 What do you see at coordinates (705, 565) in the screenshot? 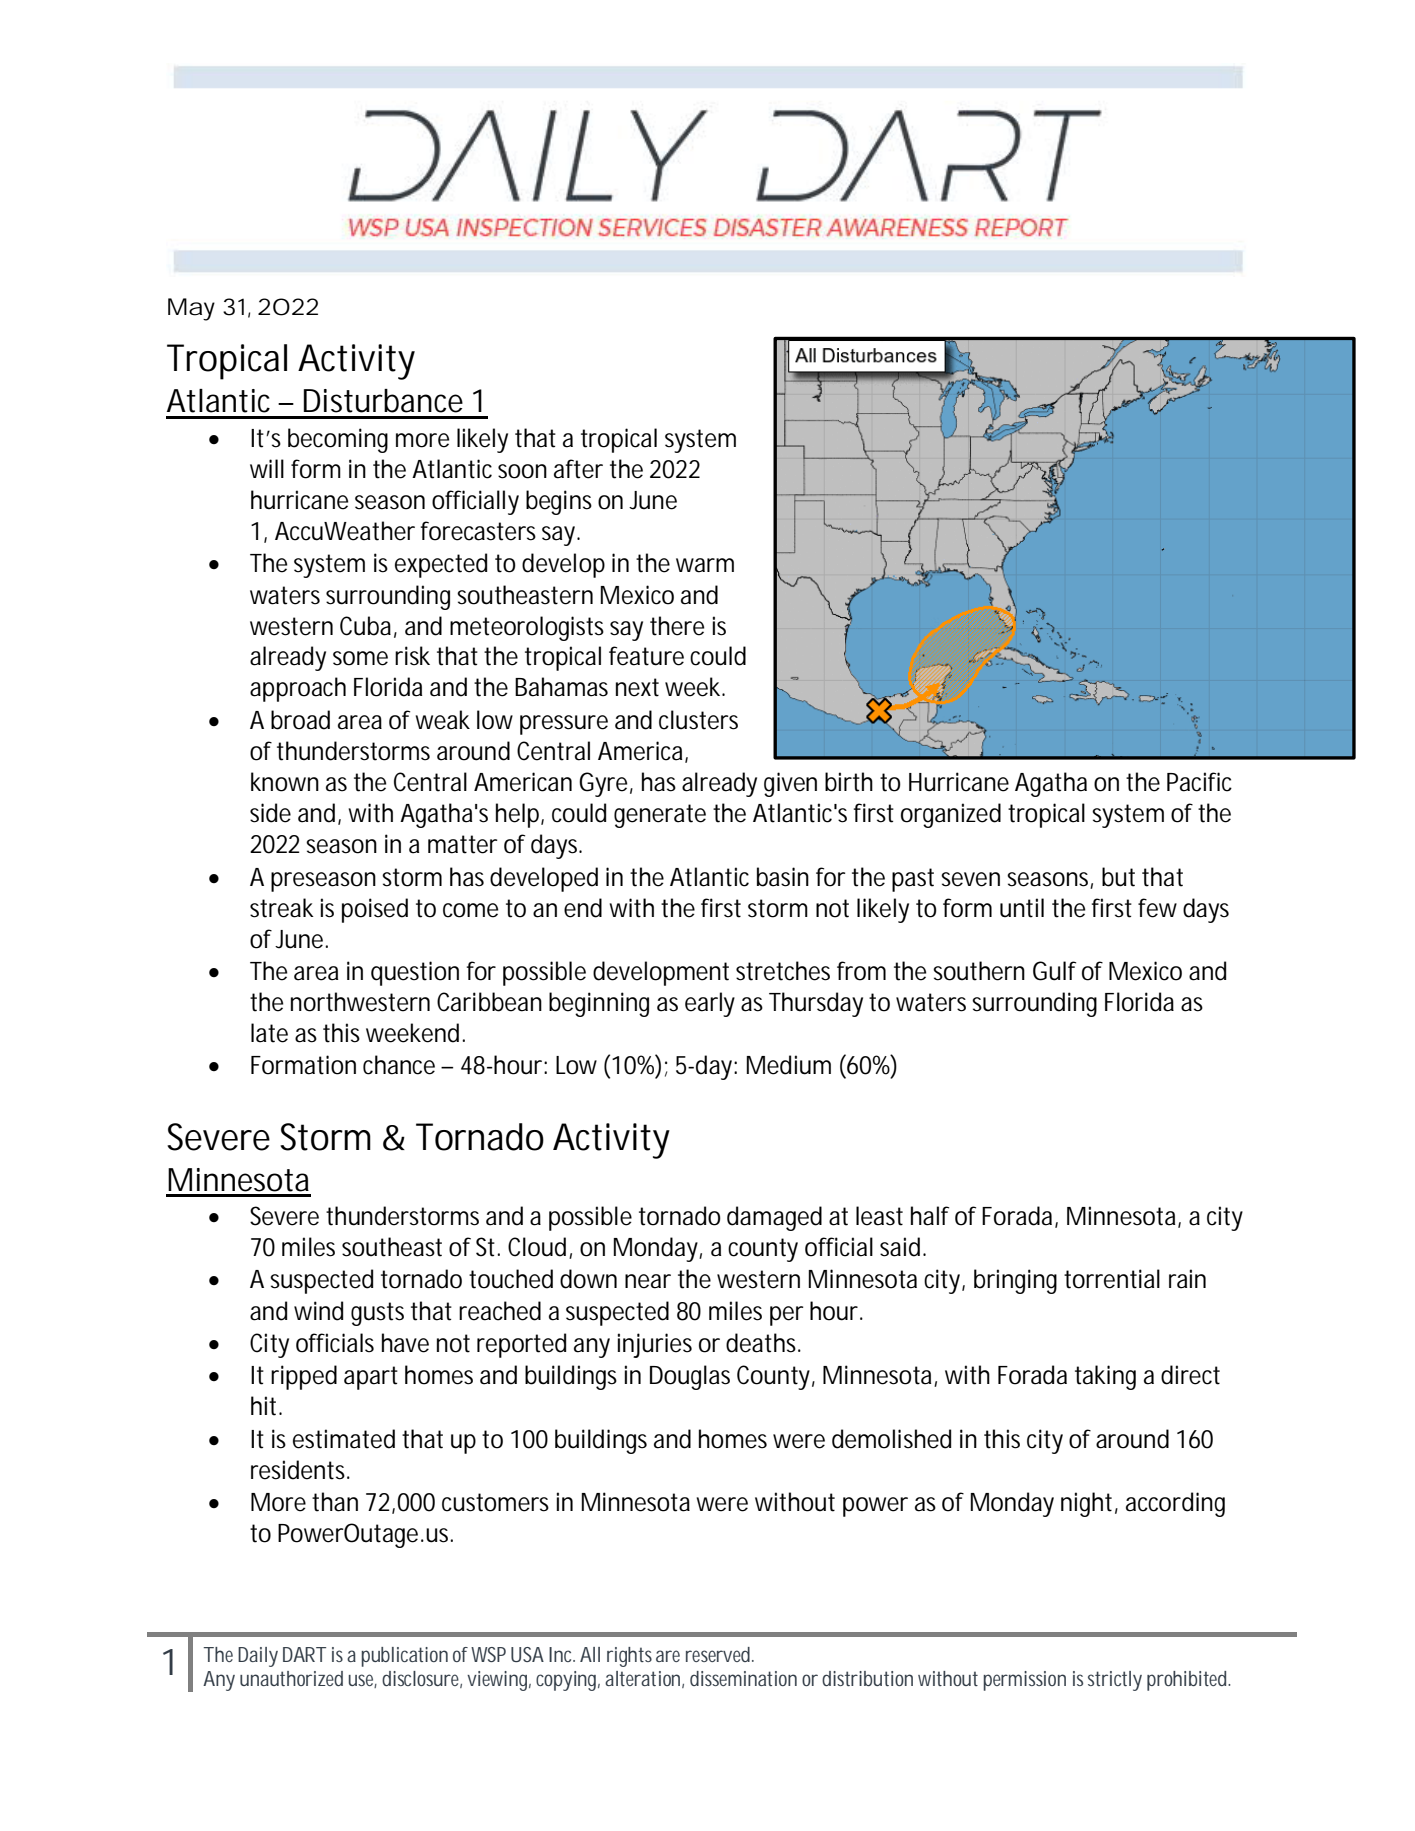
I see `warm` at bounding box center [705, 565].
